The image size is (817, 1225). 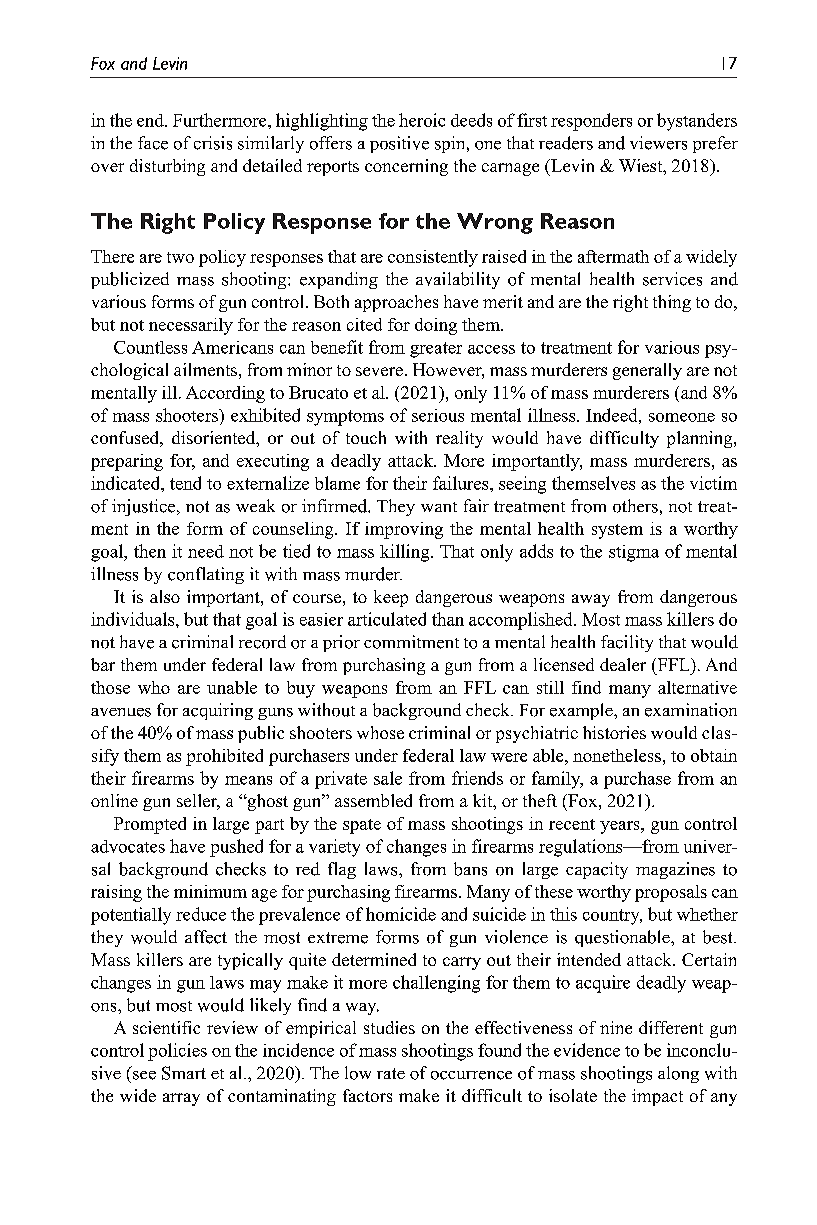 What do you see at coordinates (627, 643) in the screenshot?
I see `facility` at bounding box center [627, 643].
